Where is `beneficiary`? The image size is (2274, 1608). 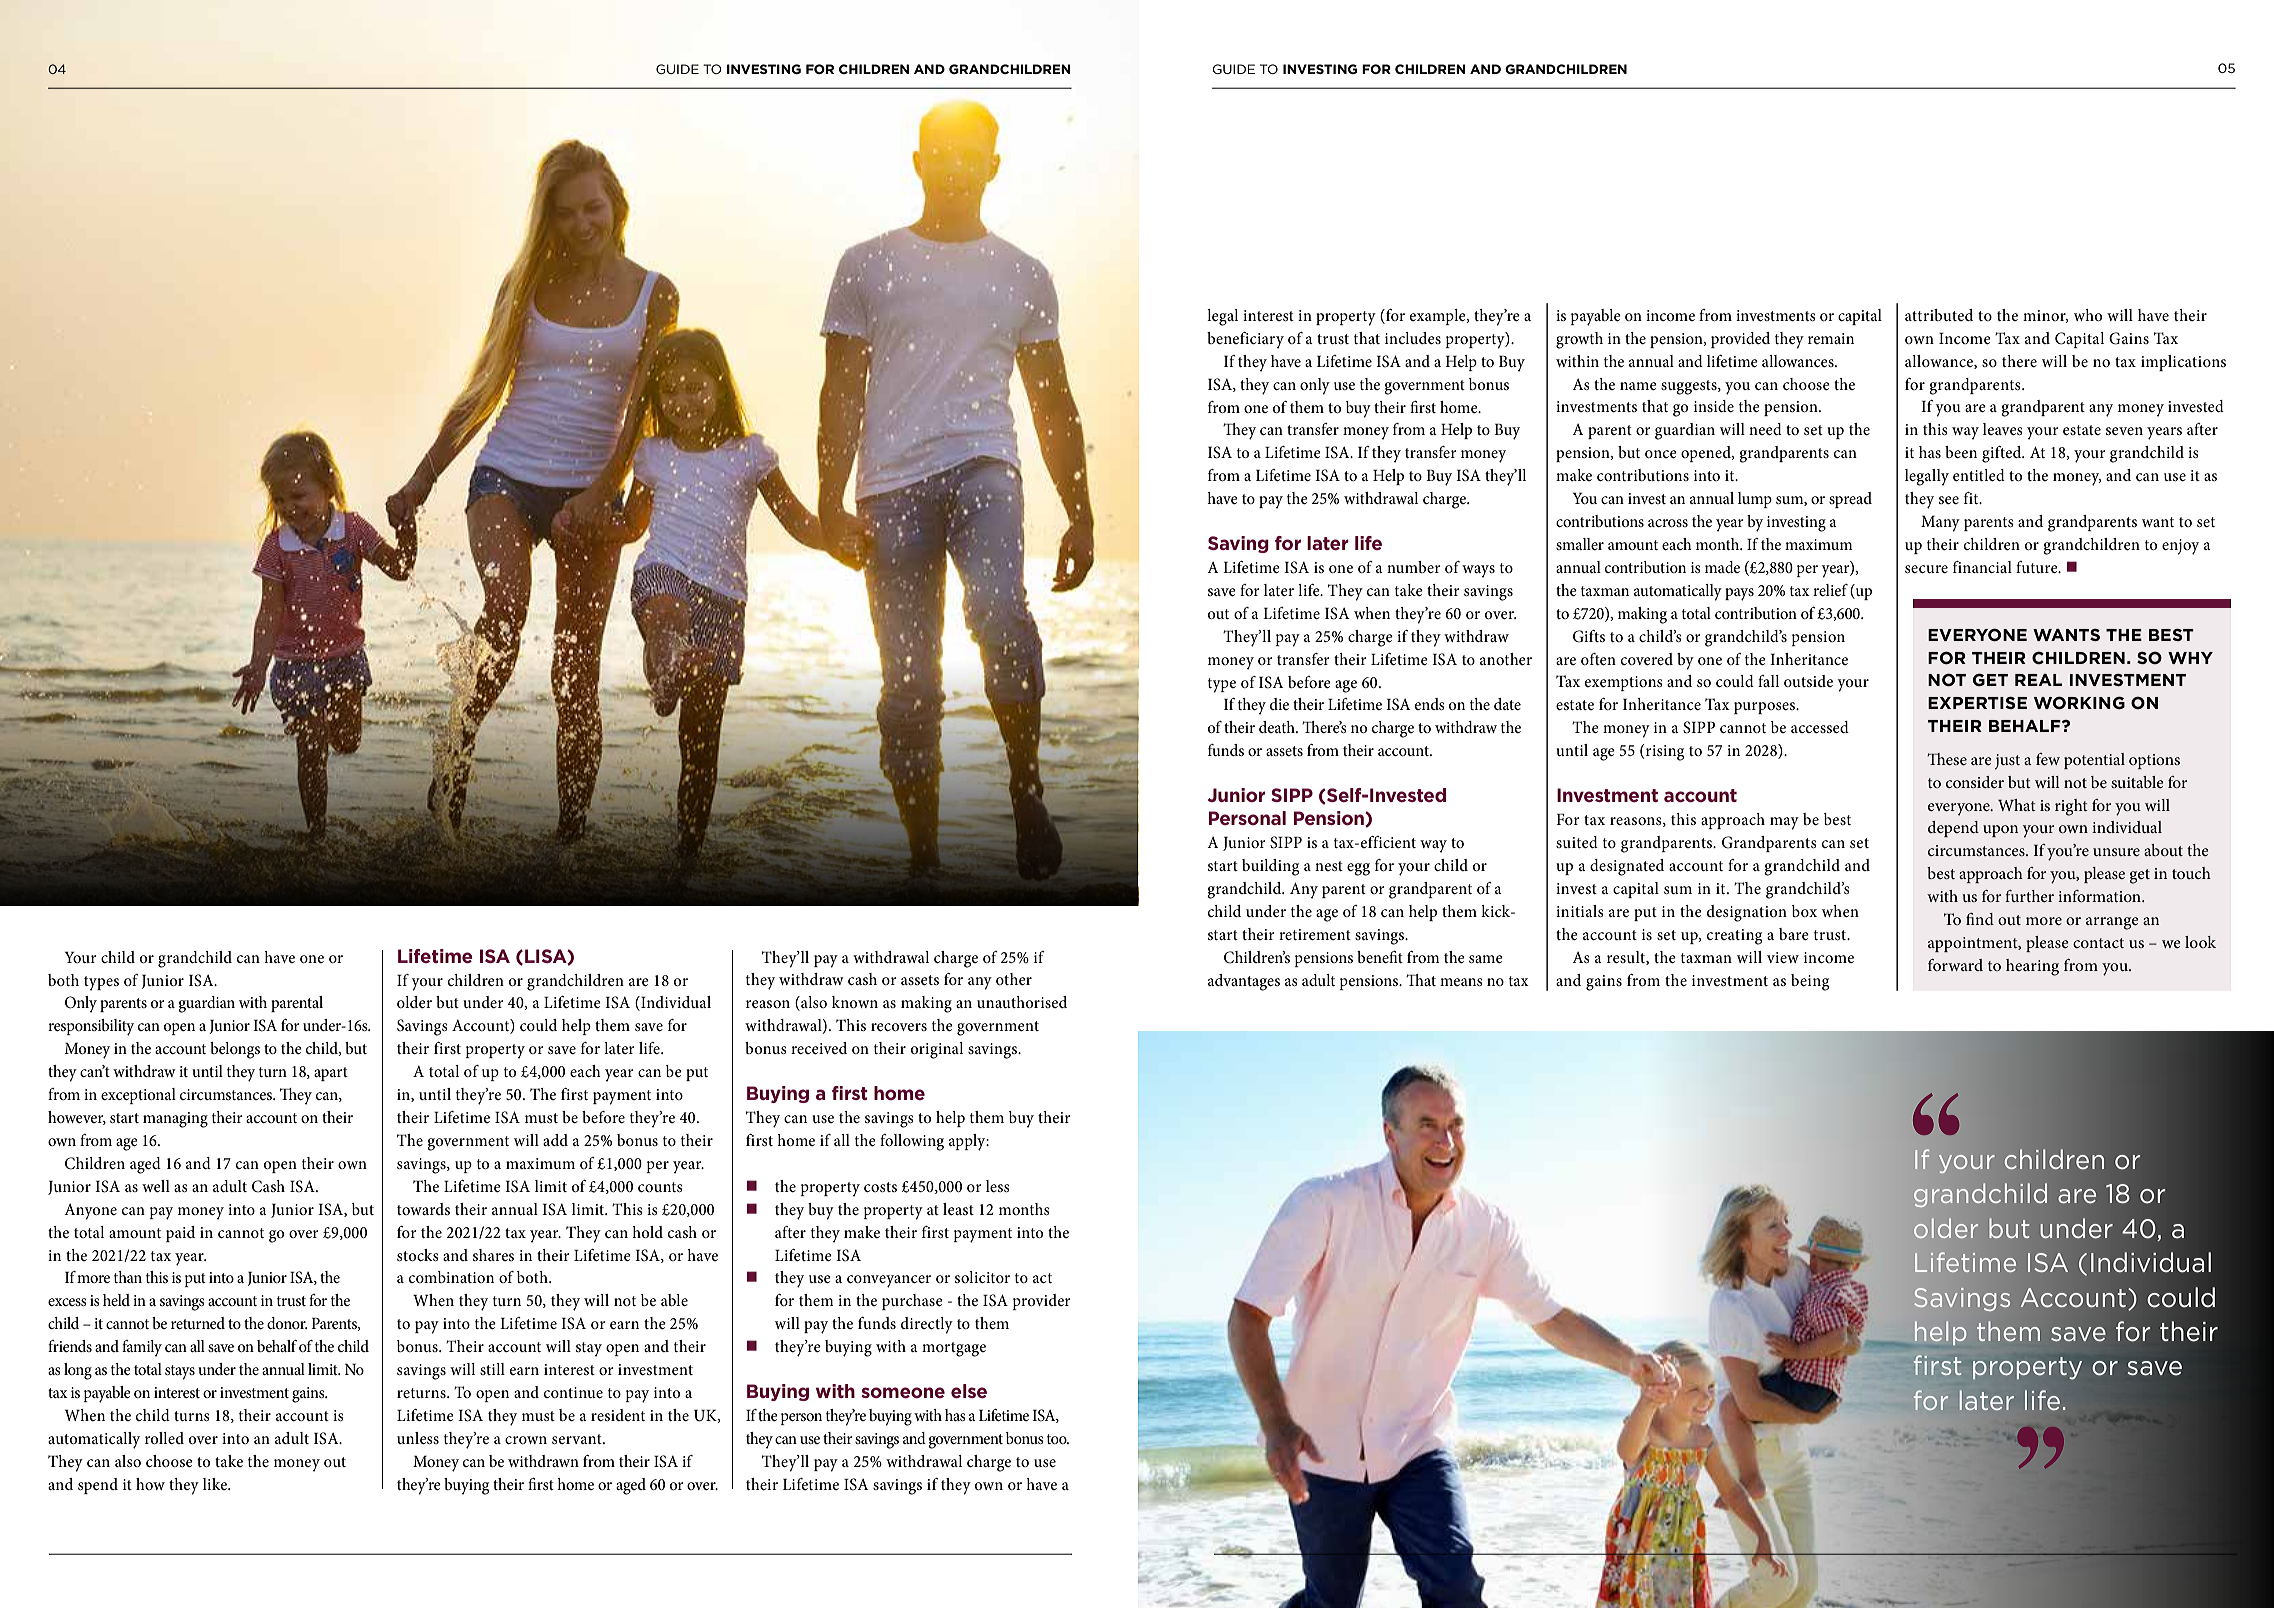 beneficiary is located at coordinates (1245, 340).
